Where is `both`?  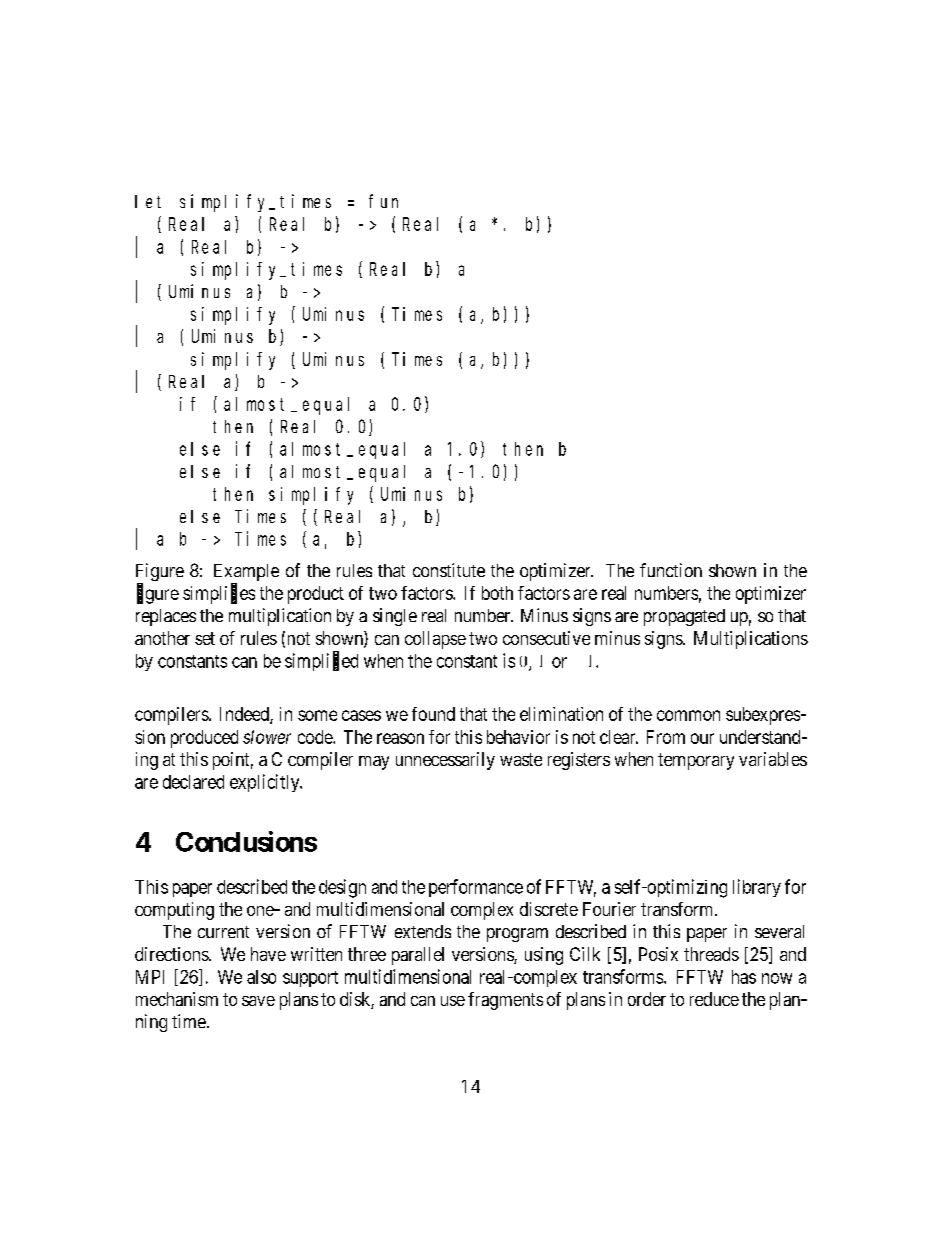
both is located at coordinates (497, 593).
